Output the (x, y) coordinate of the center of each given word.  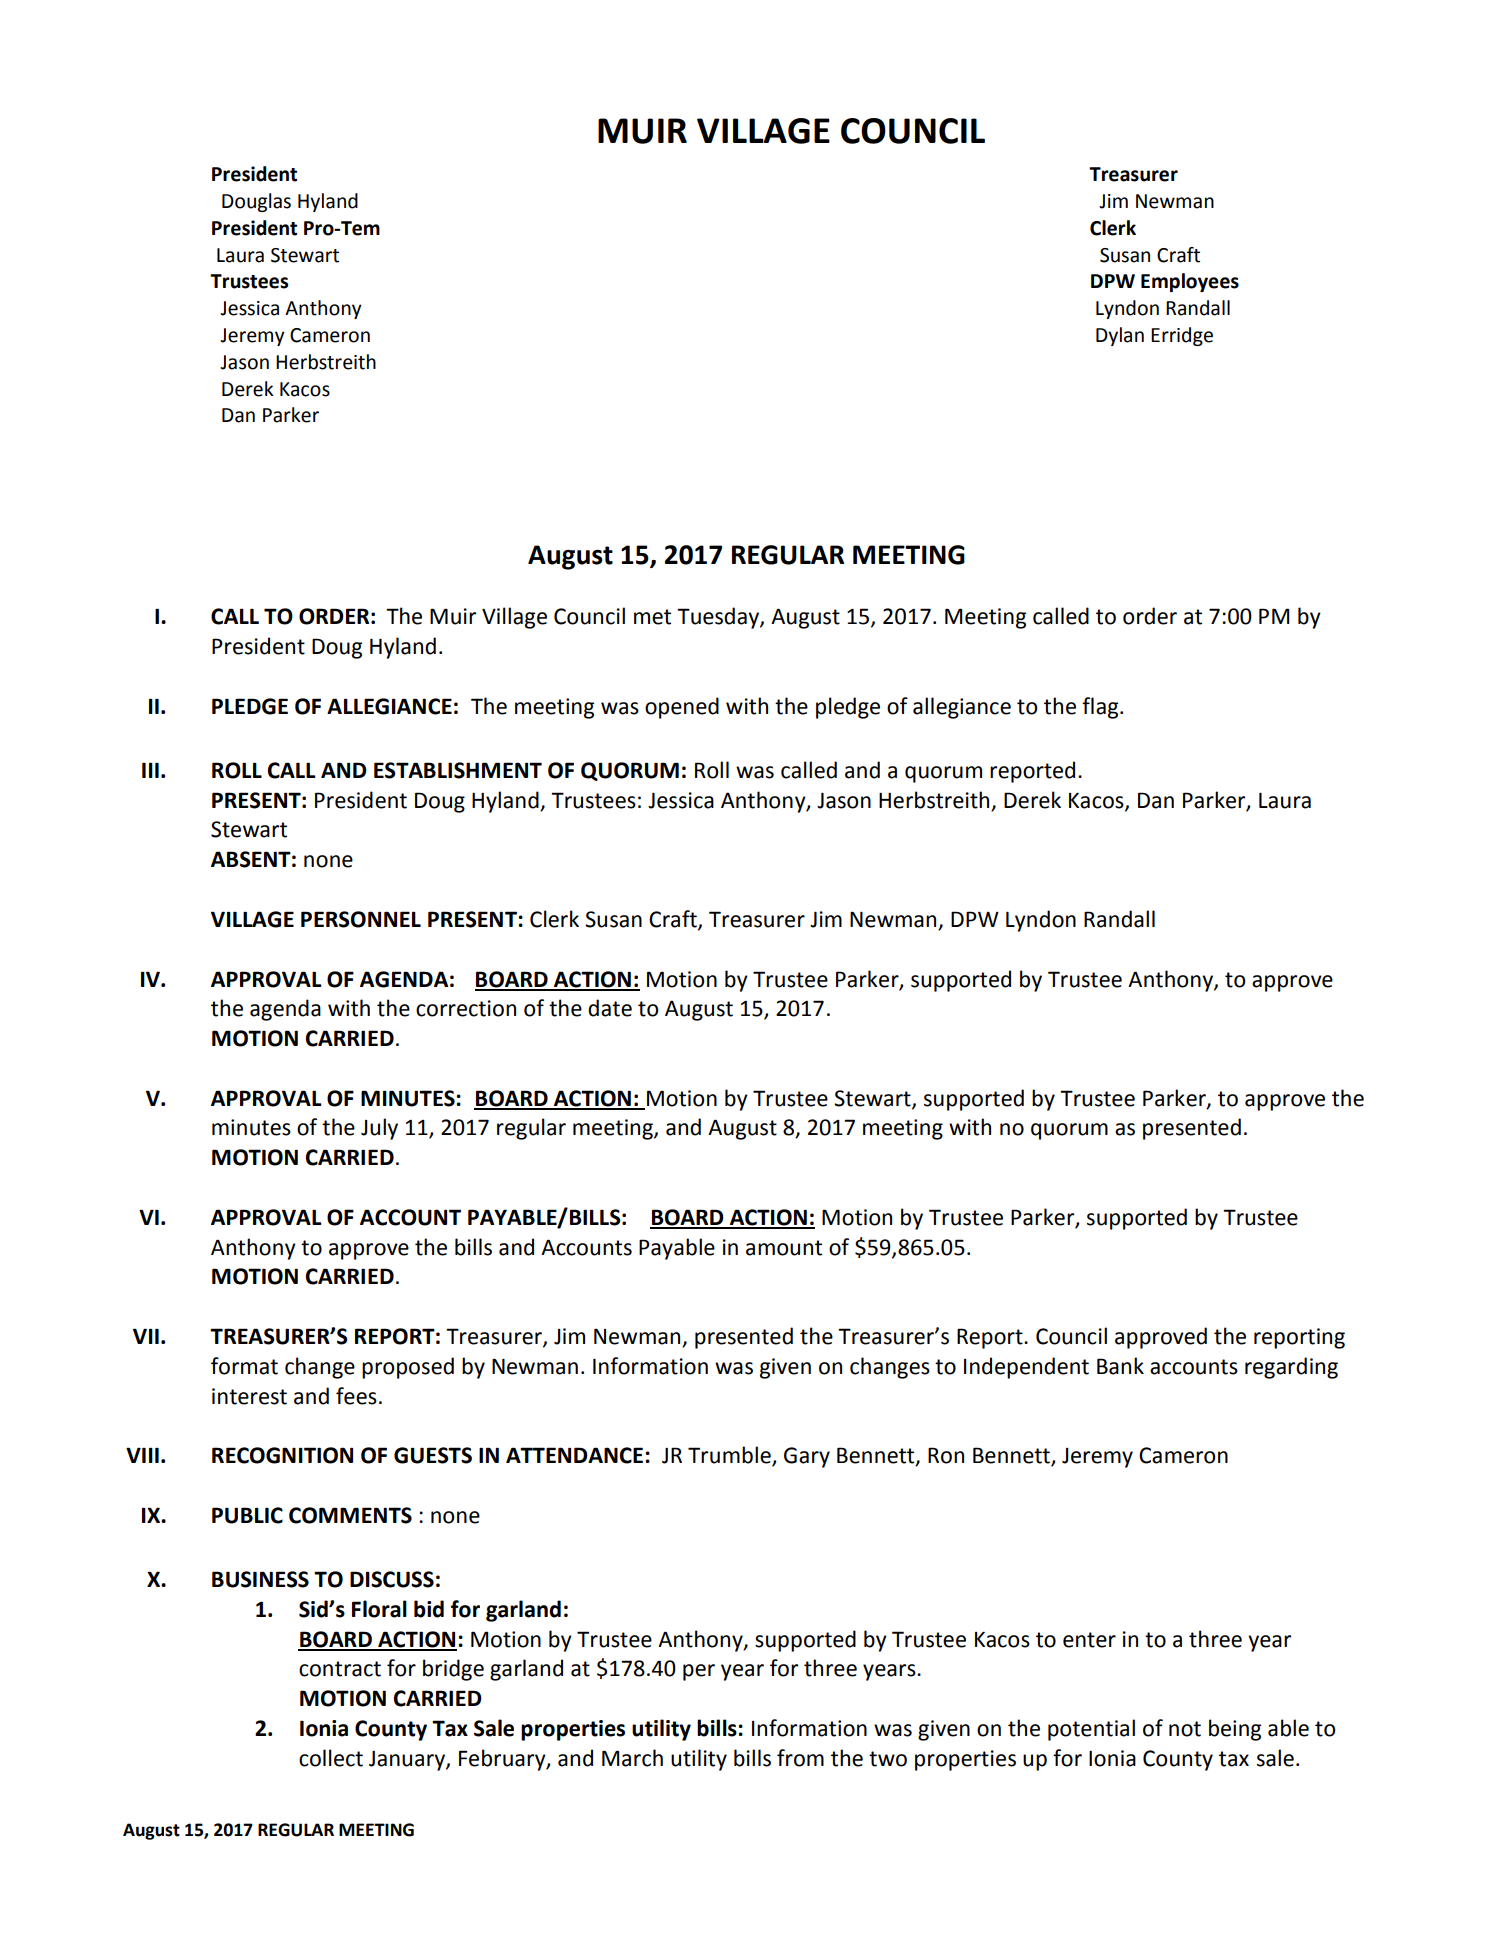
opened (682, 708)
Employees (1190, 282)
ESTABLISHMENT (458, 770)
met (652, 617)
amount (784, 1248)
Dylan (1120, 336)
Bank (1120, 1366)
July (379, 1129)
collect (331, 1758)
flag (1101, 708)
